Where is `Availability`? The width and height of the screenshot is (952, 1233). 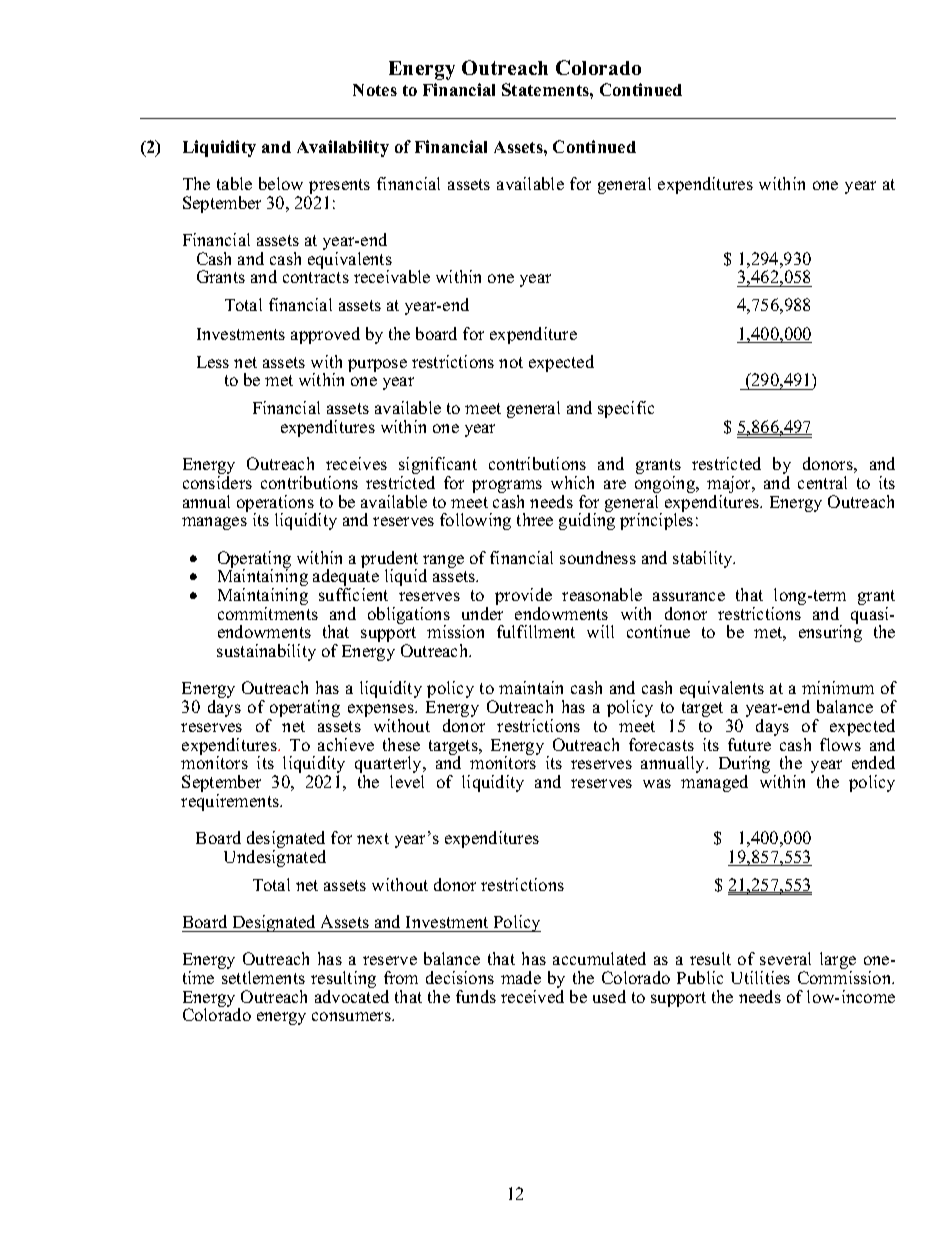
Availability is located at coordinates (343, 148).
